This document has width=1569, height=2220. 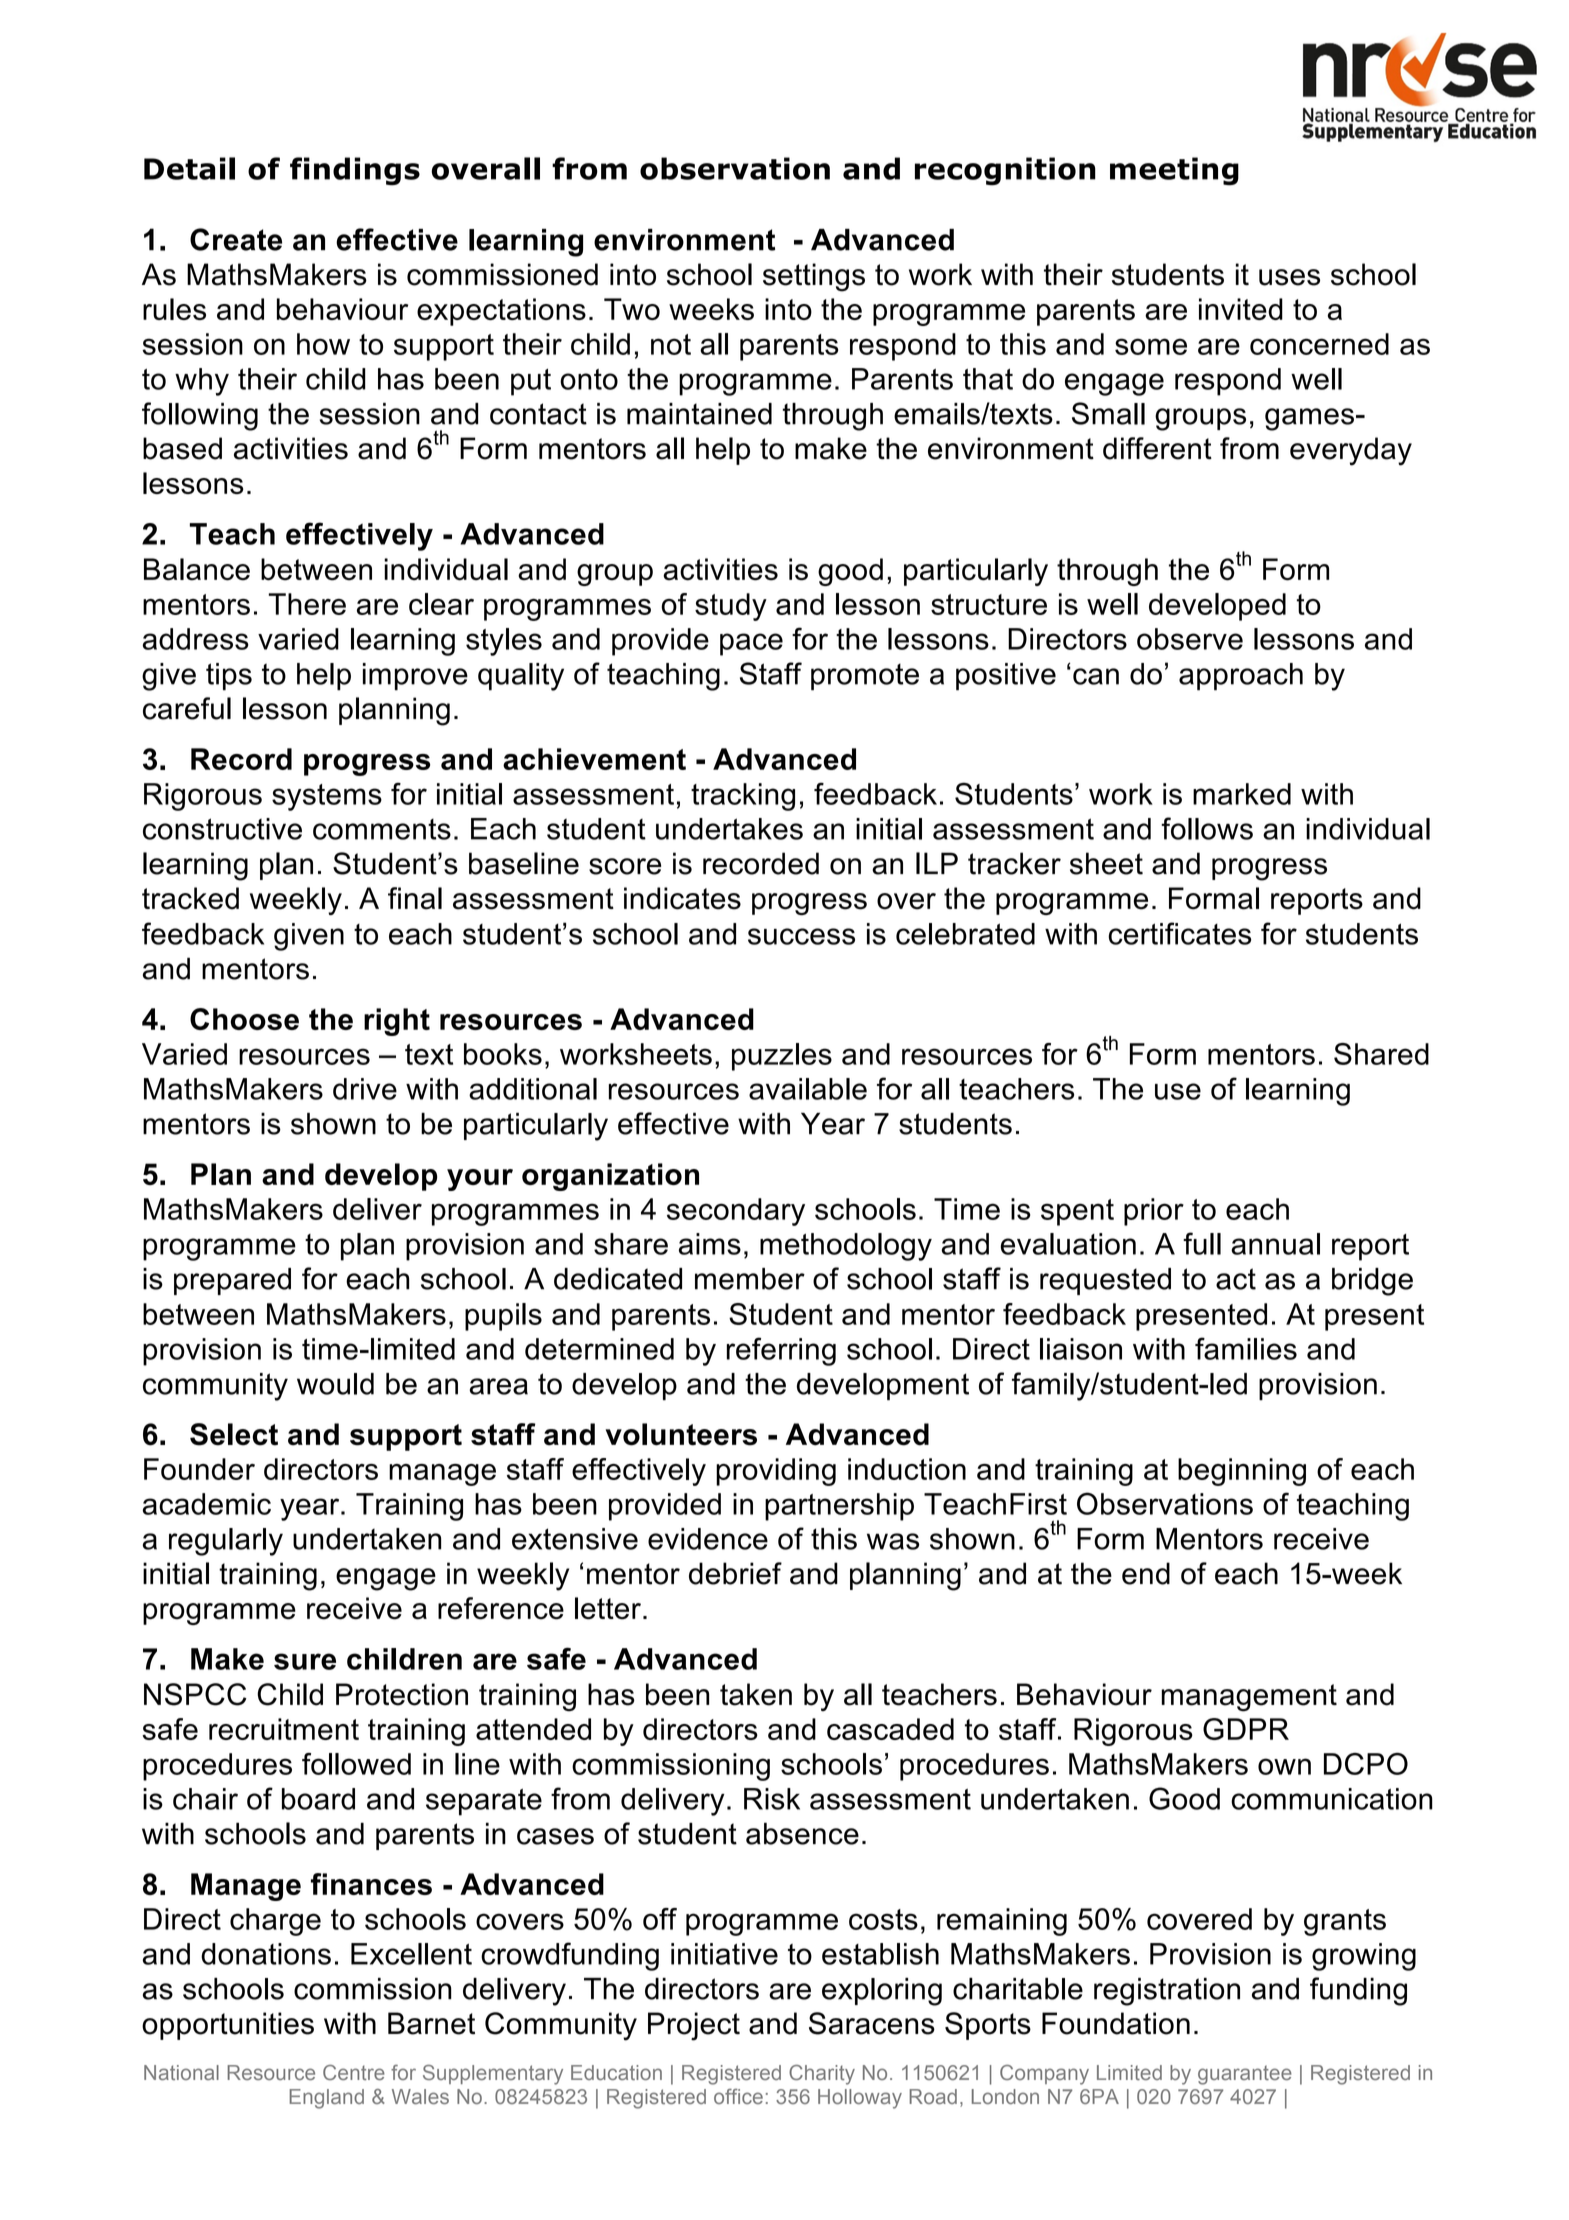 I want to click on would, so click(x=335, y=1384).
